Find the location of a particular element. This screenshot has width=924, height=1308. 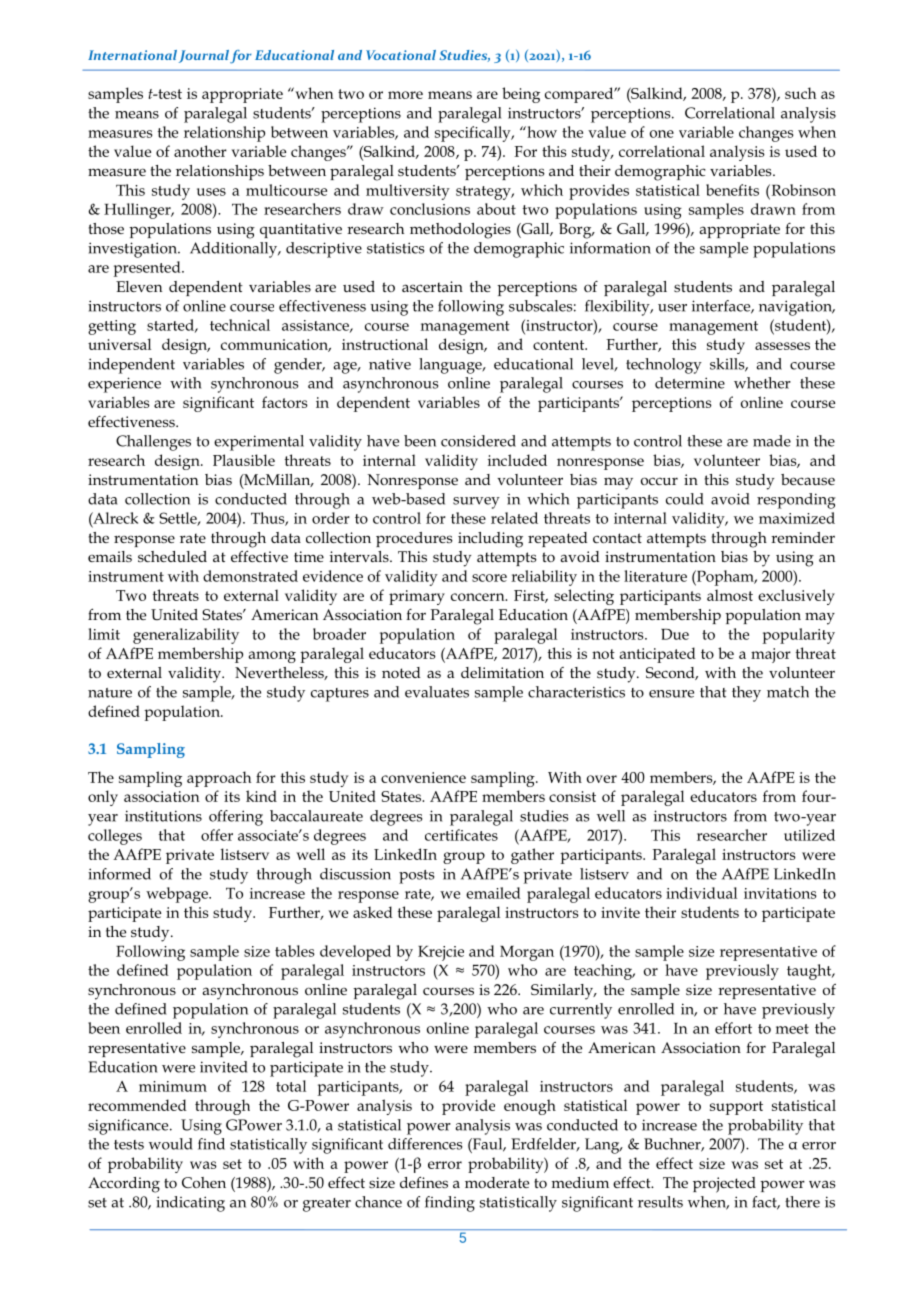

emailed is located at coordinates (493, 893).
